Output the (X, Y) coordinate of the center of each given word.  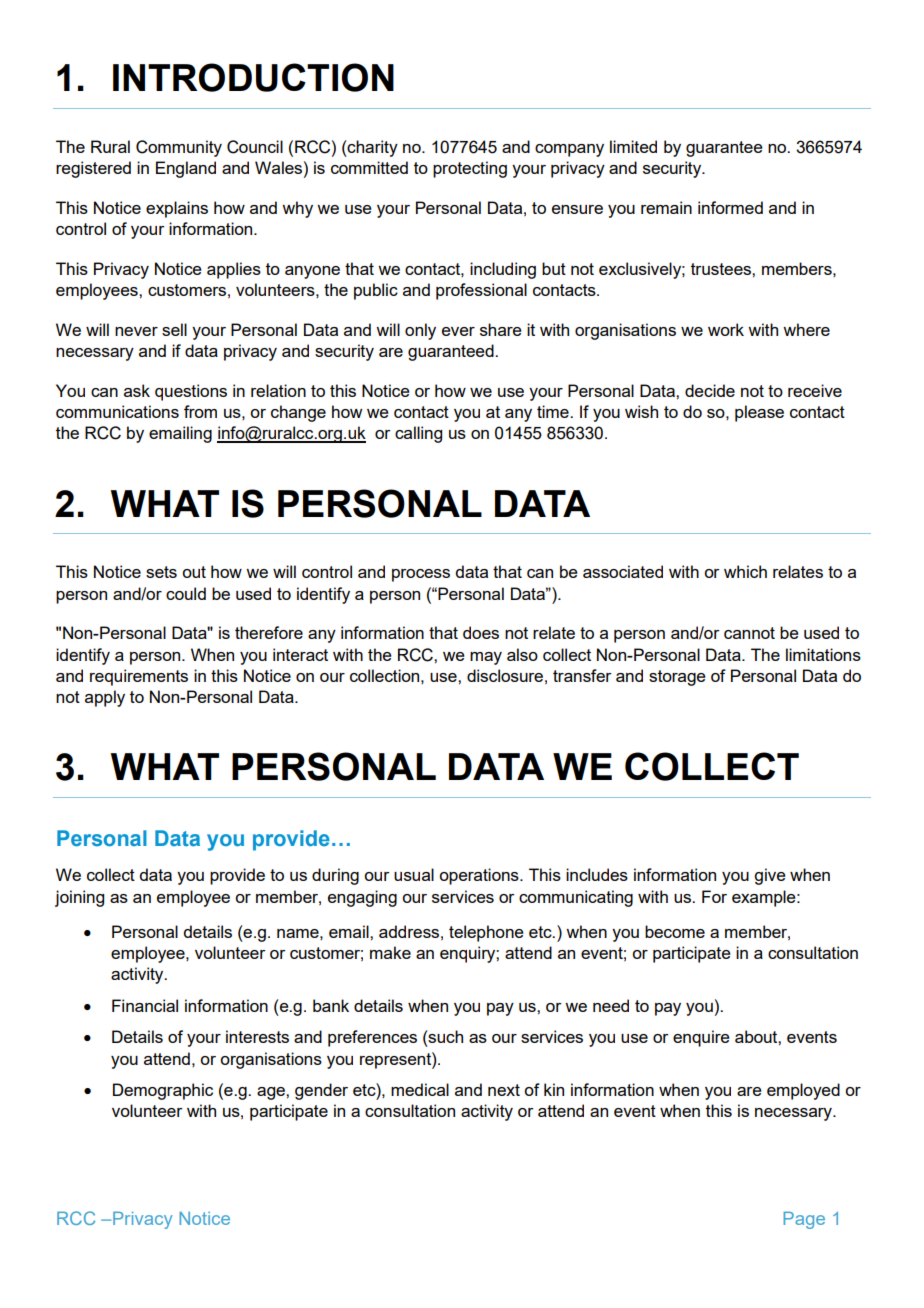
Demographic (163, 1091)
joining (79, 898)
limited (633, 146)
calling (418, 434)
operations (480, 876)
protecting (470, 169)
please (759, 413)
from (200, 411)
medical (420, 1089)
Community (179, 148)
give (770, 876)
